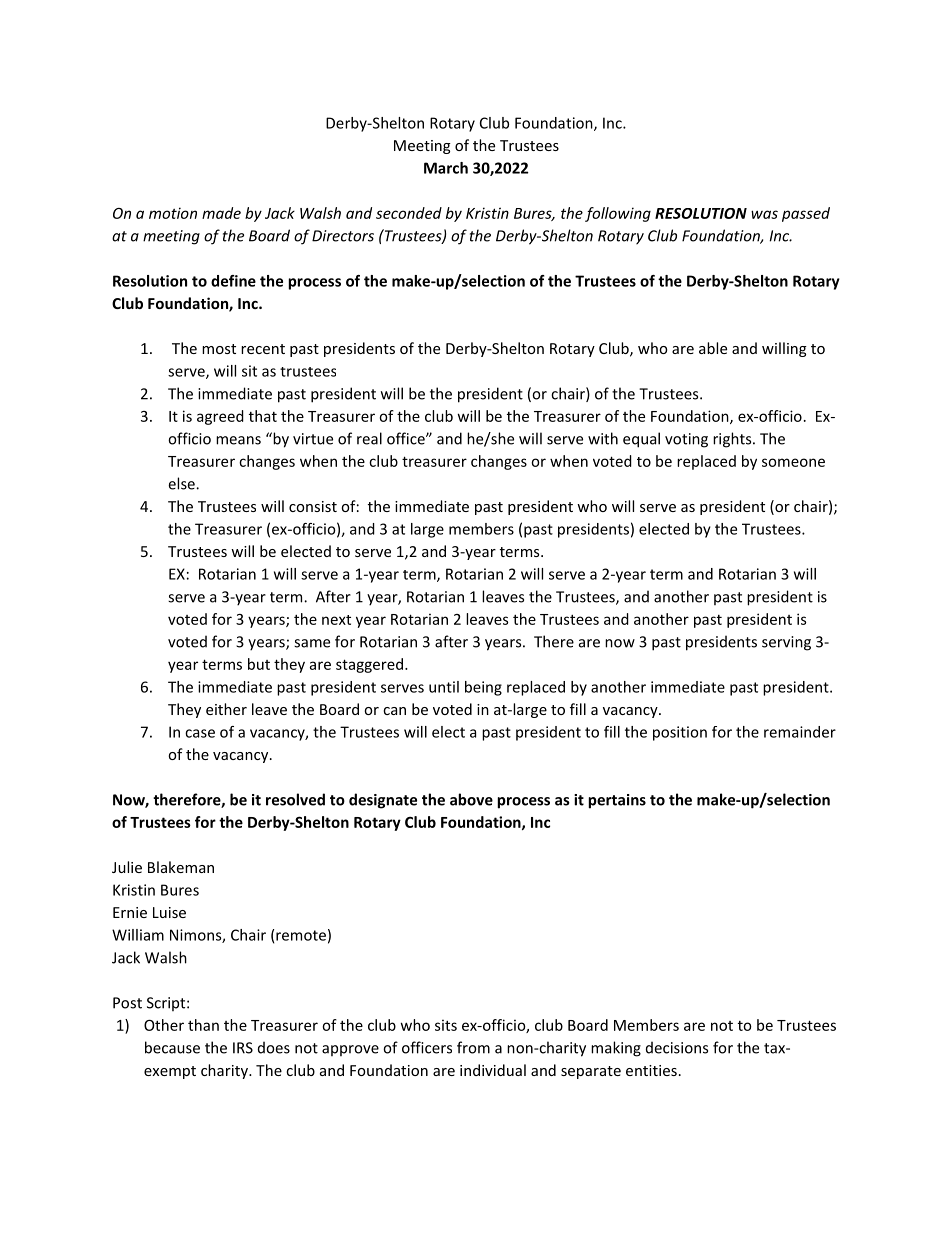  What do you see at coordinates (764, 214) in the screenshot?
I see `was` at bounding box center [764, 214].
